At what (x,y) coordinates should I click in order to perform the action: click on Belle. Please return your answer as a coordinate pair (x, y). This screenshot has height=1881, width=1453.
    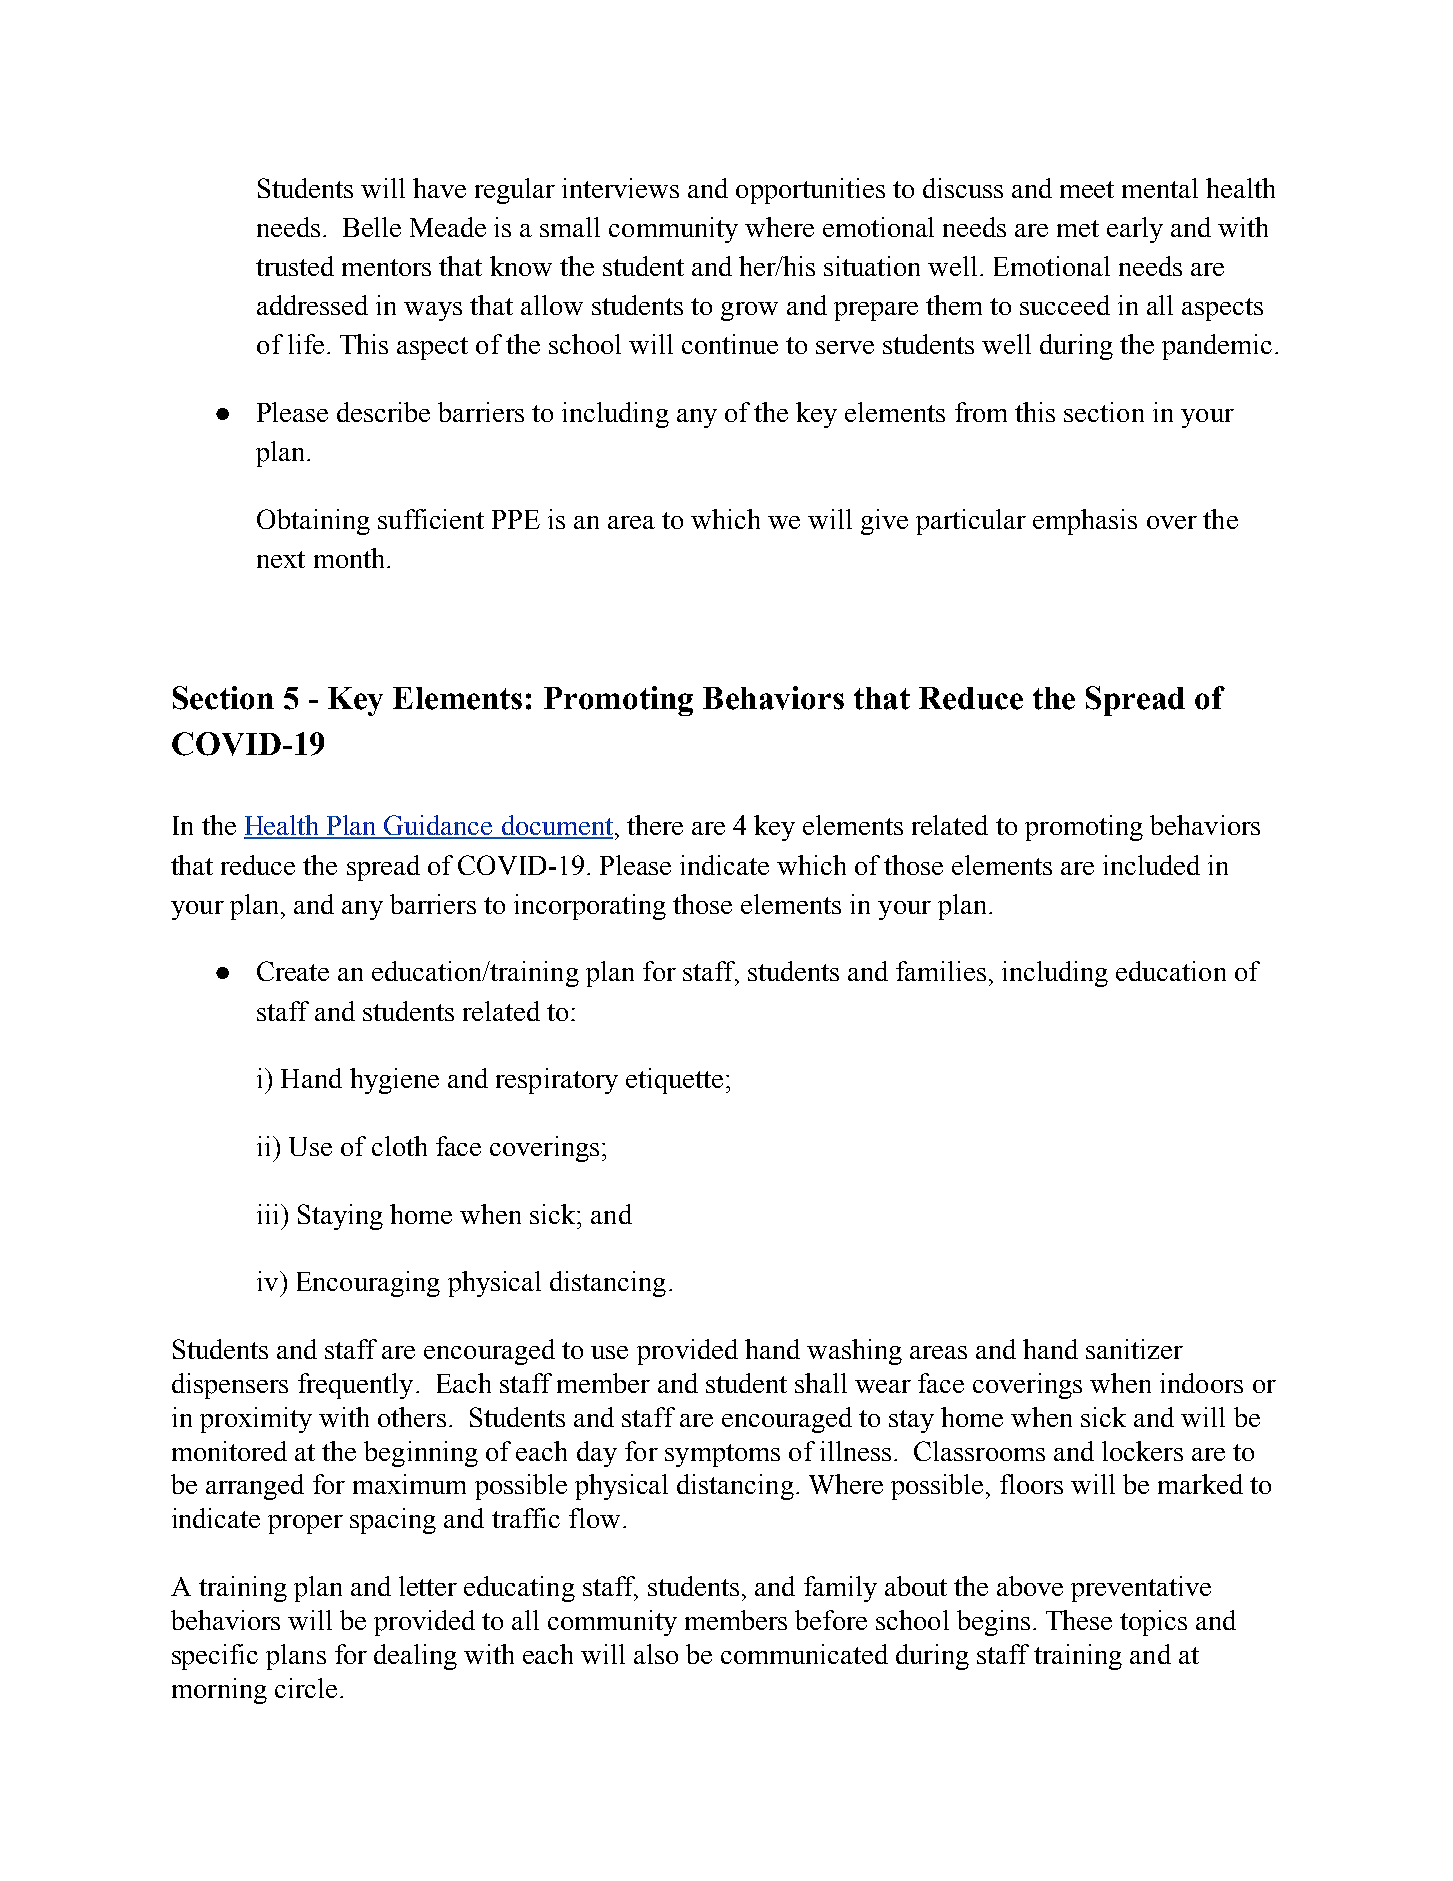
    Looking at the image, I should click on (372, 227).
